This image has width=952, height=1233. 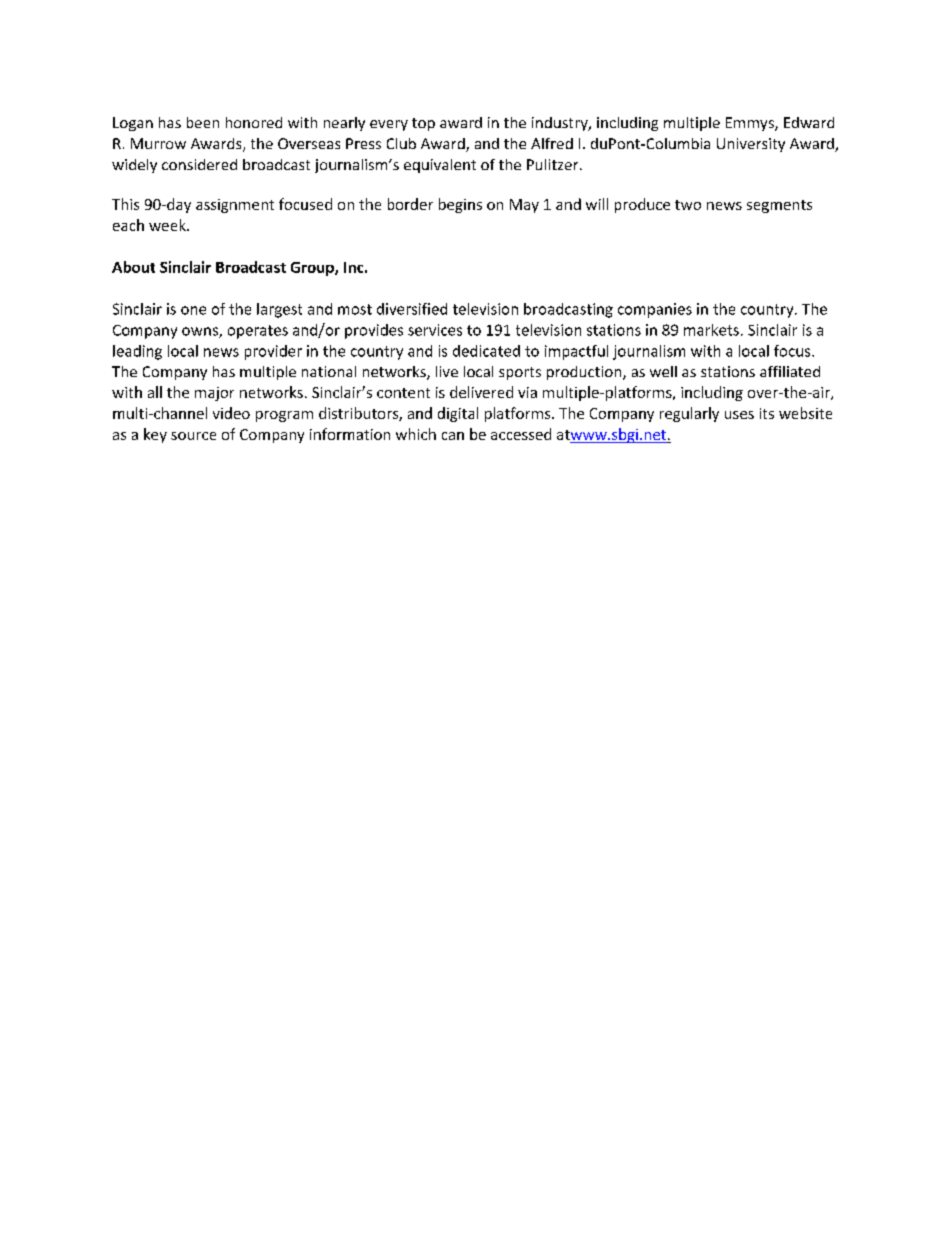 What do you see at coordinates (711, 330) in the image?
I see `markets` at bounding box center [711, 330].
